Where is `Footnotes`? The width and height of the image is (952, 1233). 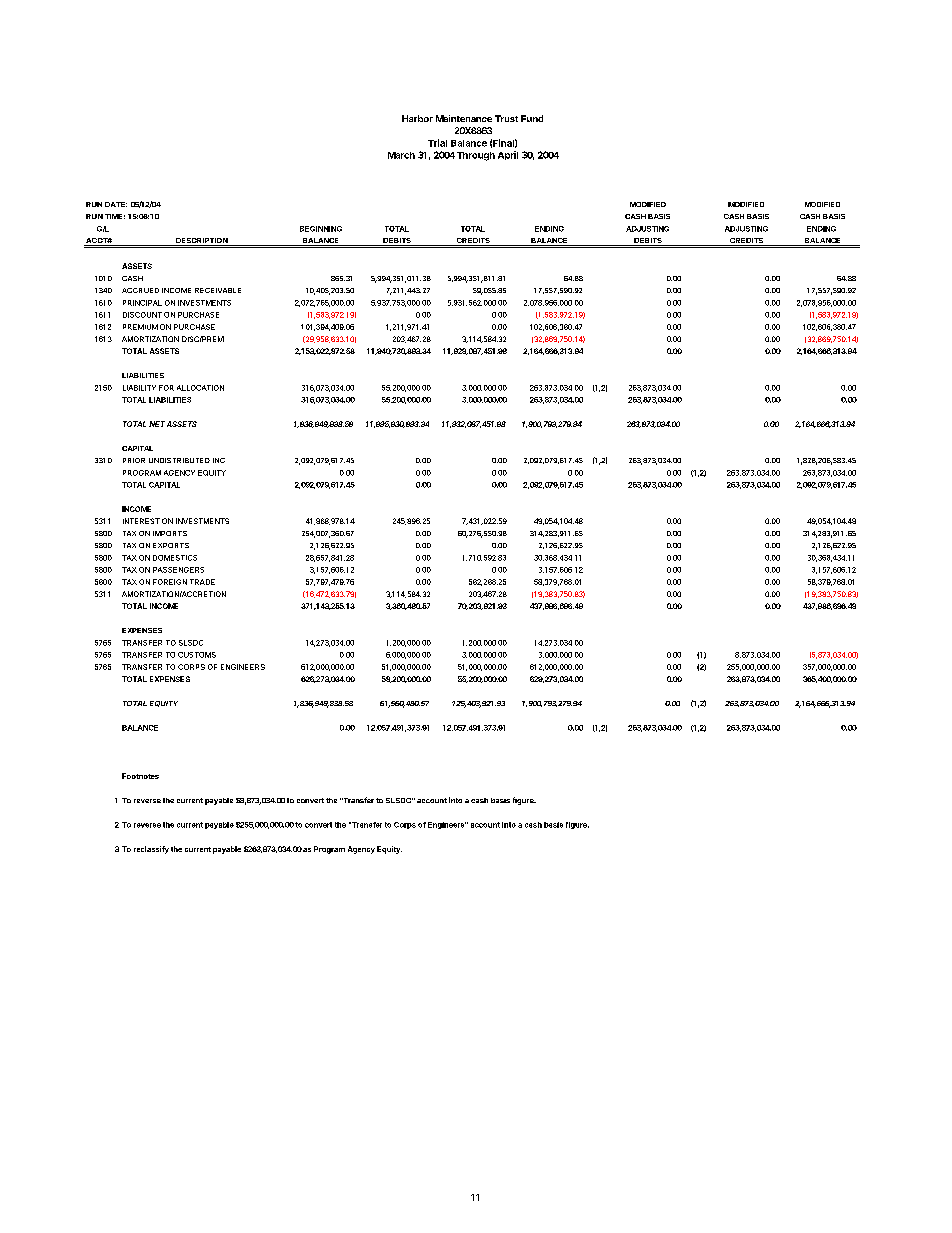 Footnotes is located at coordinates (140, 776).
